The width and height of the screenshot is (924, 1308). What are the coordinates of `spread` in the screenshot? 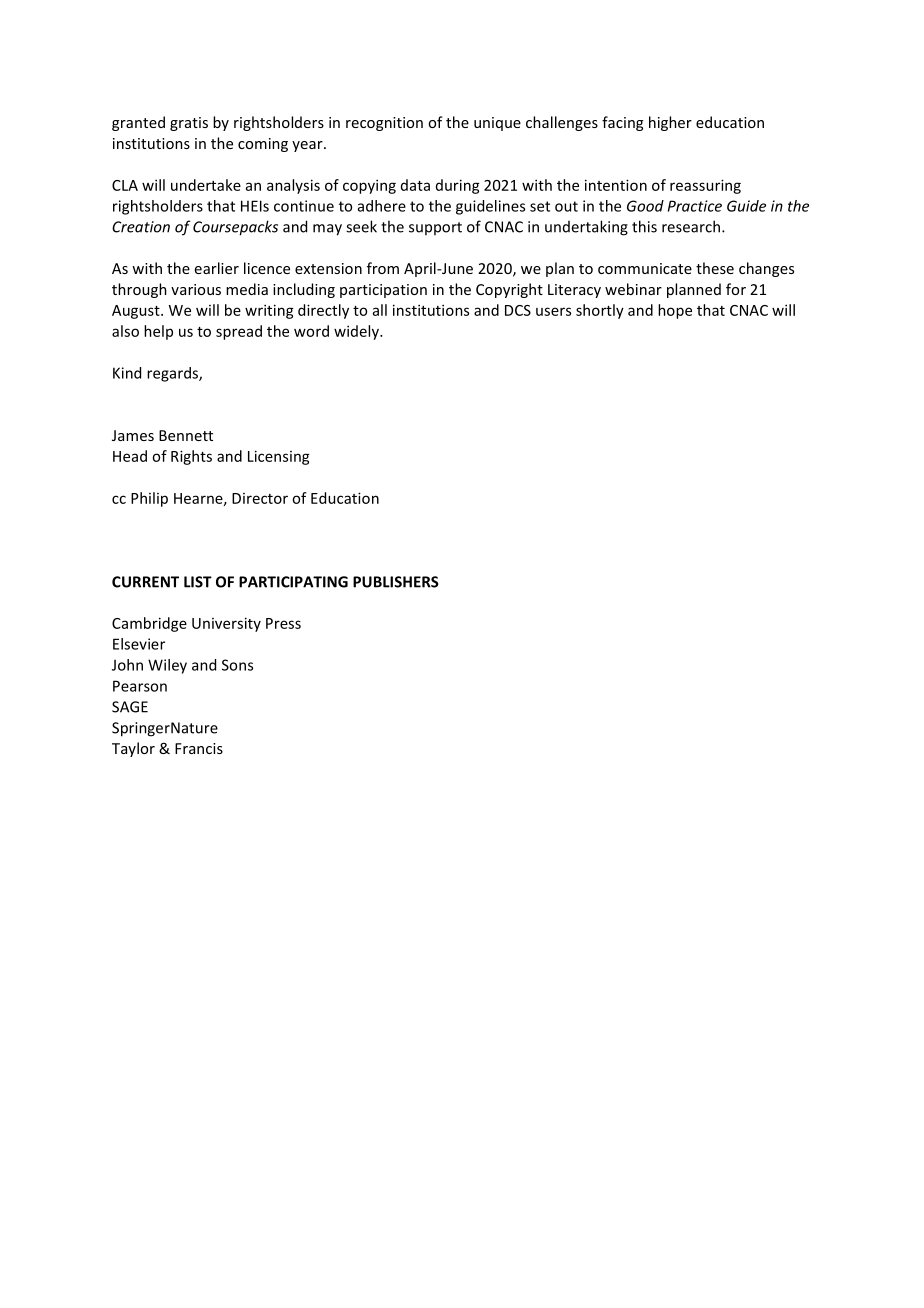 It's located at (239, 332).
